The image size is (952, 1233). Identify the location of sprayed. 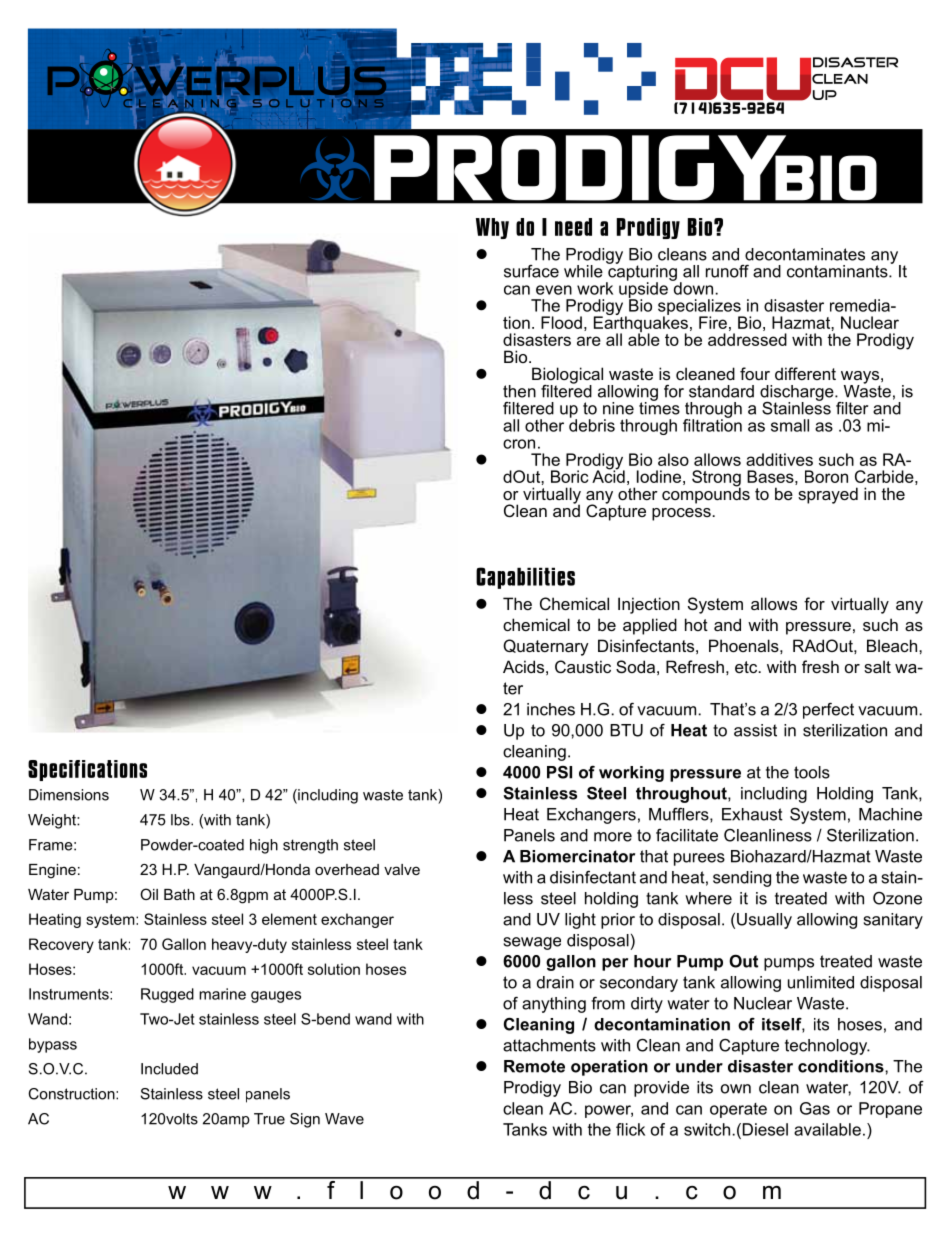
(828, 495).
